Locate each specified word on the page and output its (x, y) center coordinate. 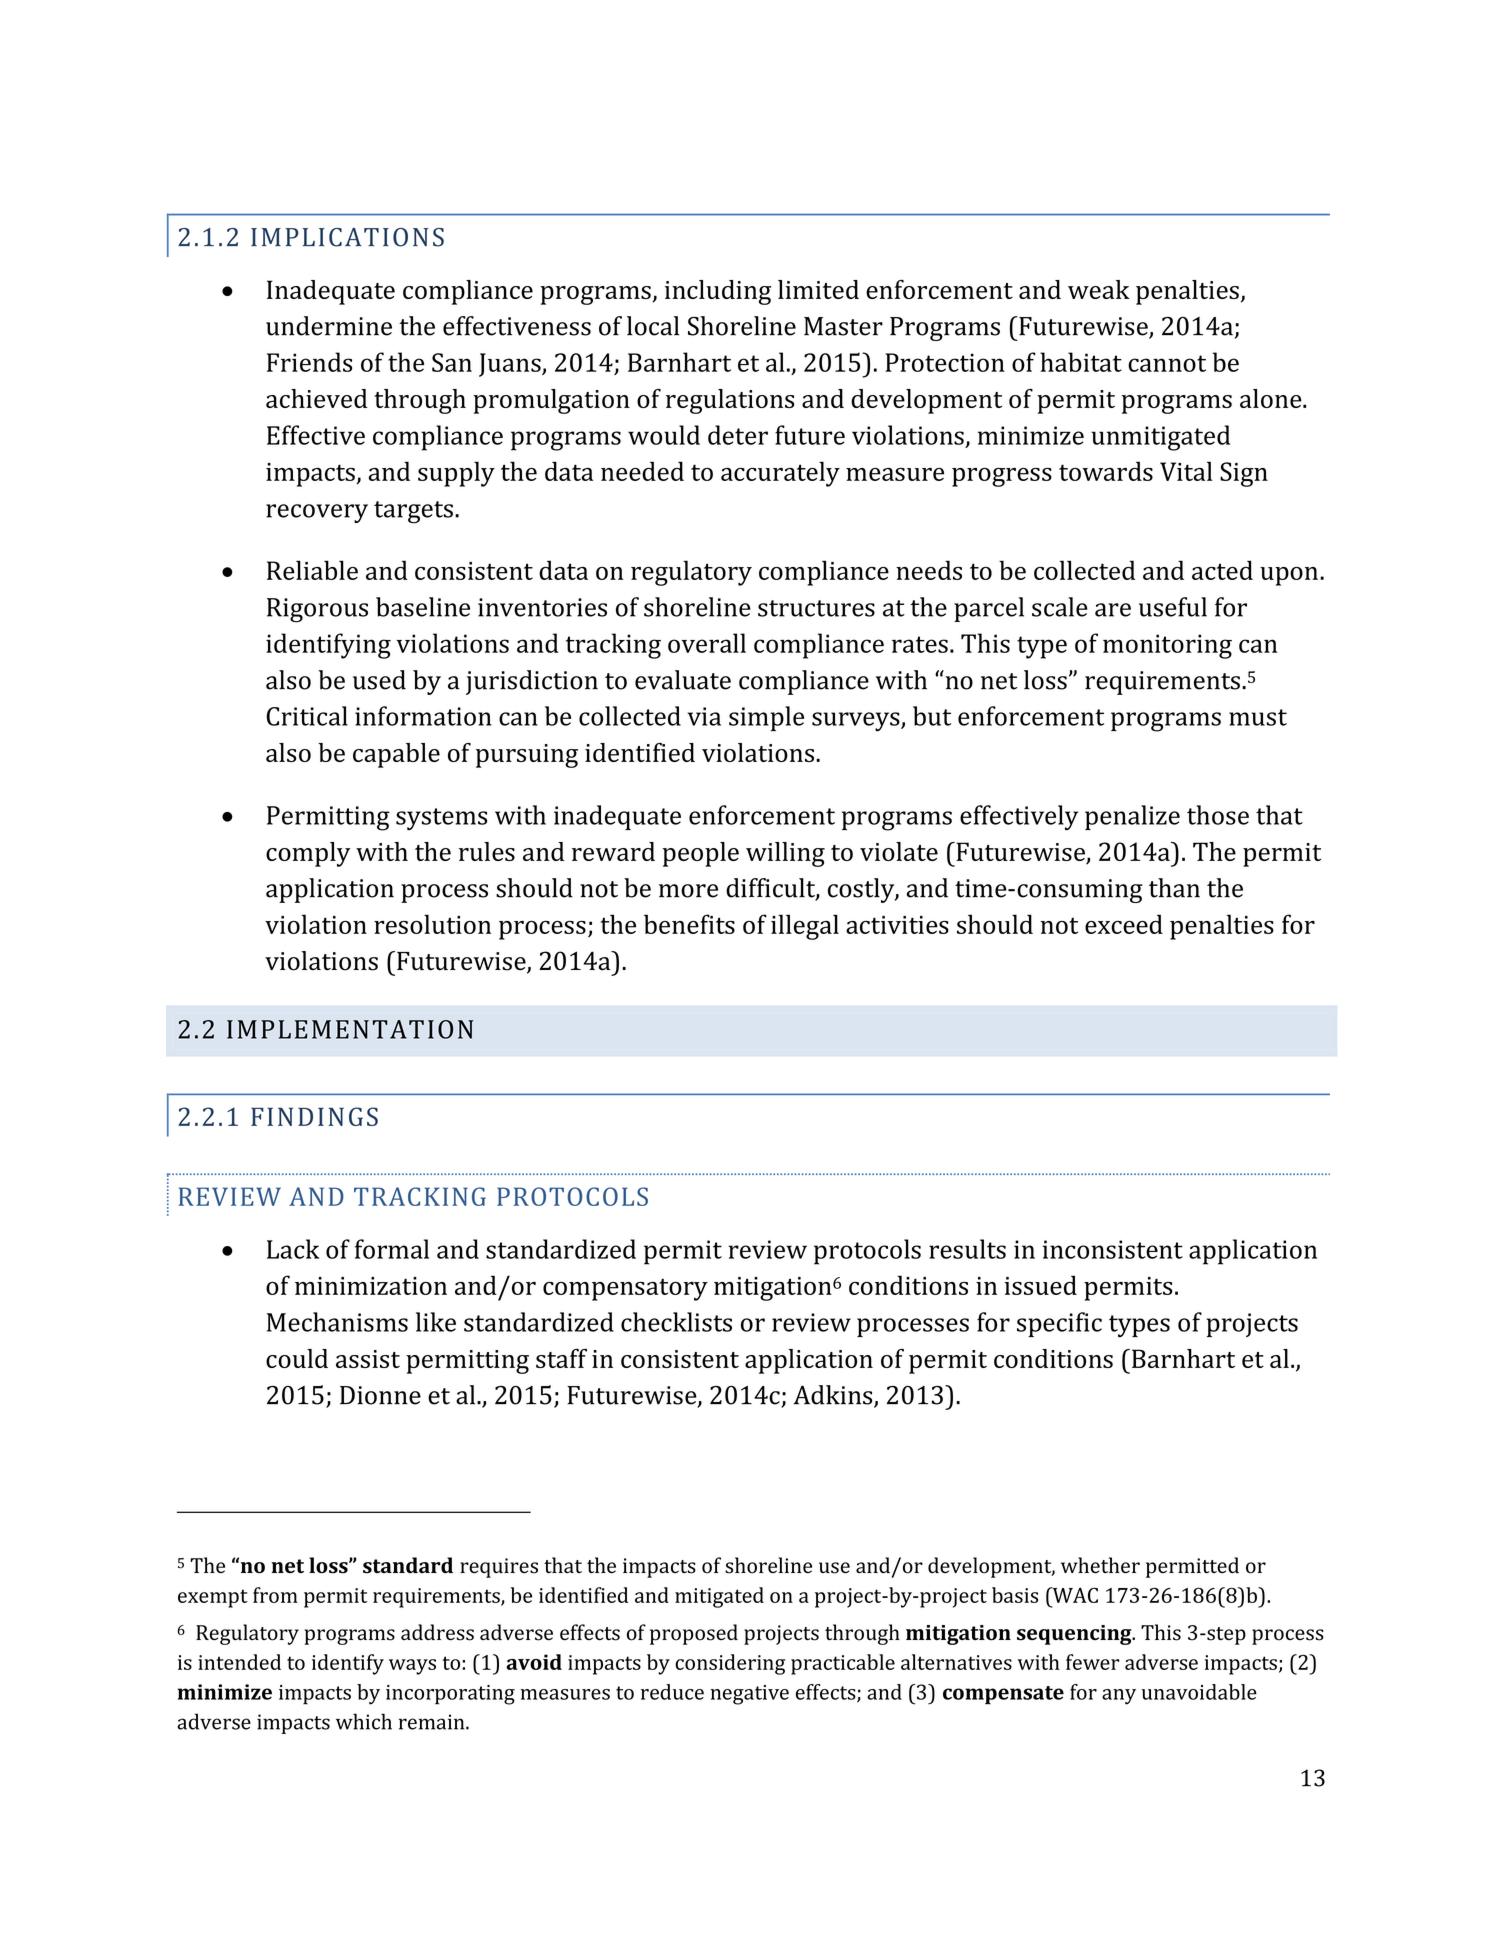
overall (707, 643)
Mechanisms (337, 1322)
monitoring (1167, 646)
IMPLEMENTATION (350, 1029)
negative (749, 1695)
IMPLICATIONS (347, 237)
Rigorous (317, 610)
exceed (1124, 924)
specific (1059, 1324)
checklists (676, 1322)
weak (1099, 289)
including (718, 292)
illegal (805, 927)
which (364, 1721)
